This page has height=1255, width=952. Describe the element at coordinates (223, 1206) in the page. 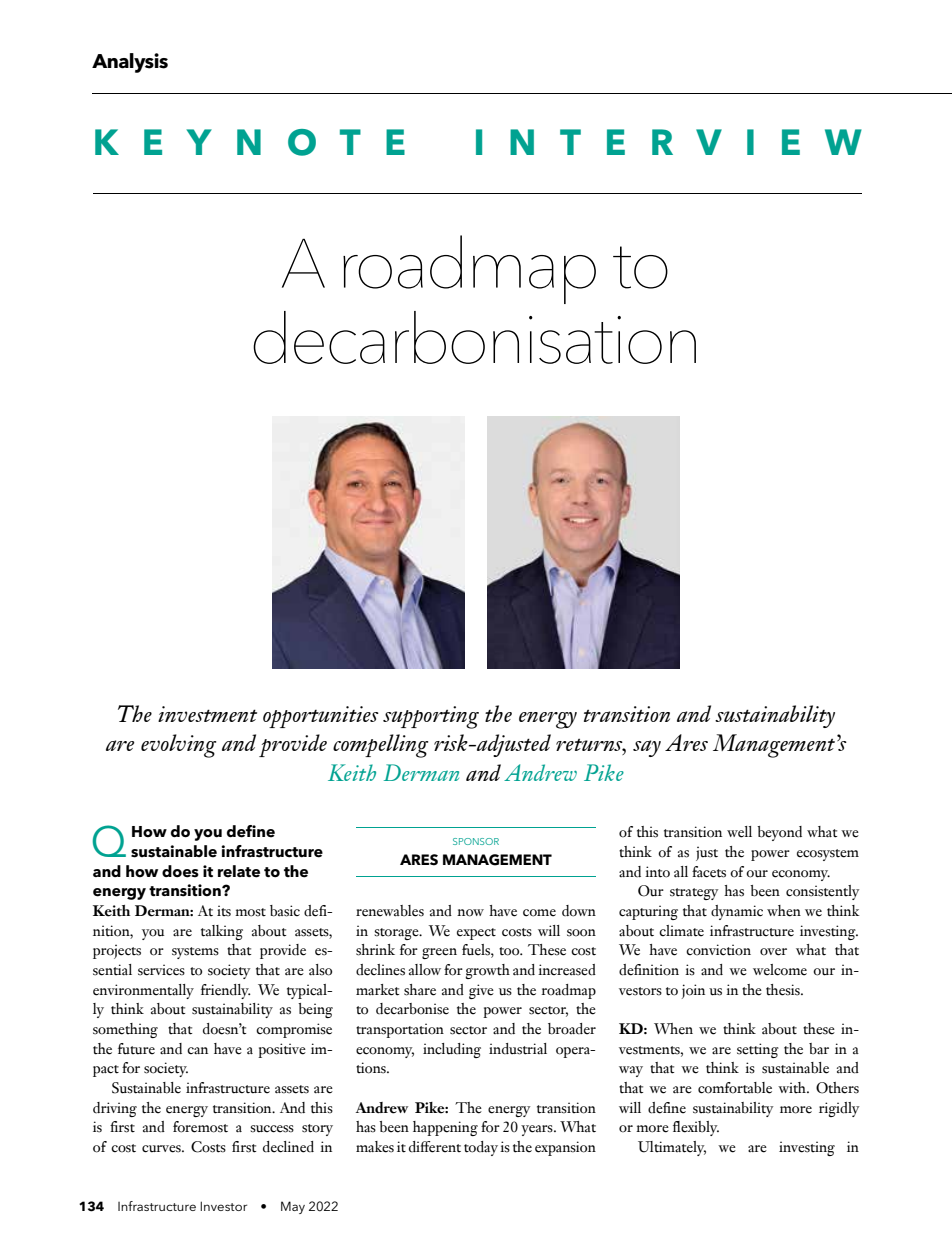

I see `Investor` at that location.
